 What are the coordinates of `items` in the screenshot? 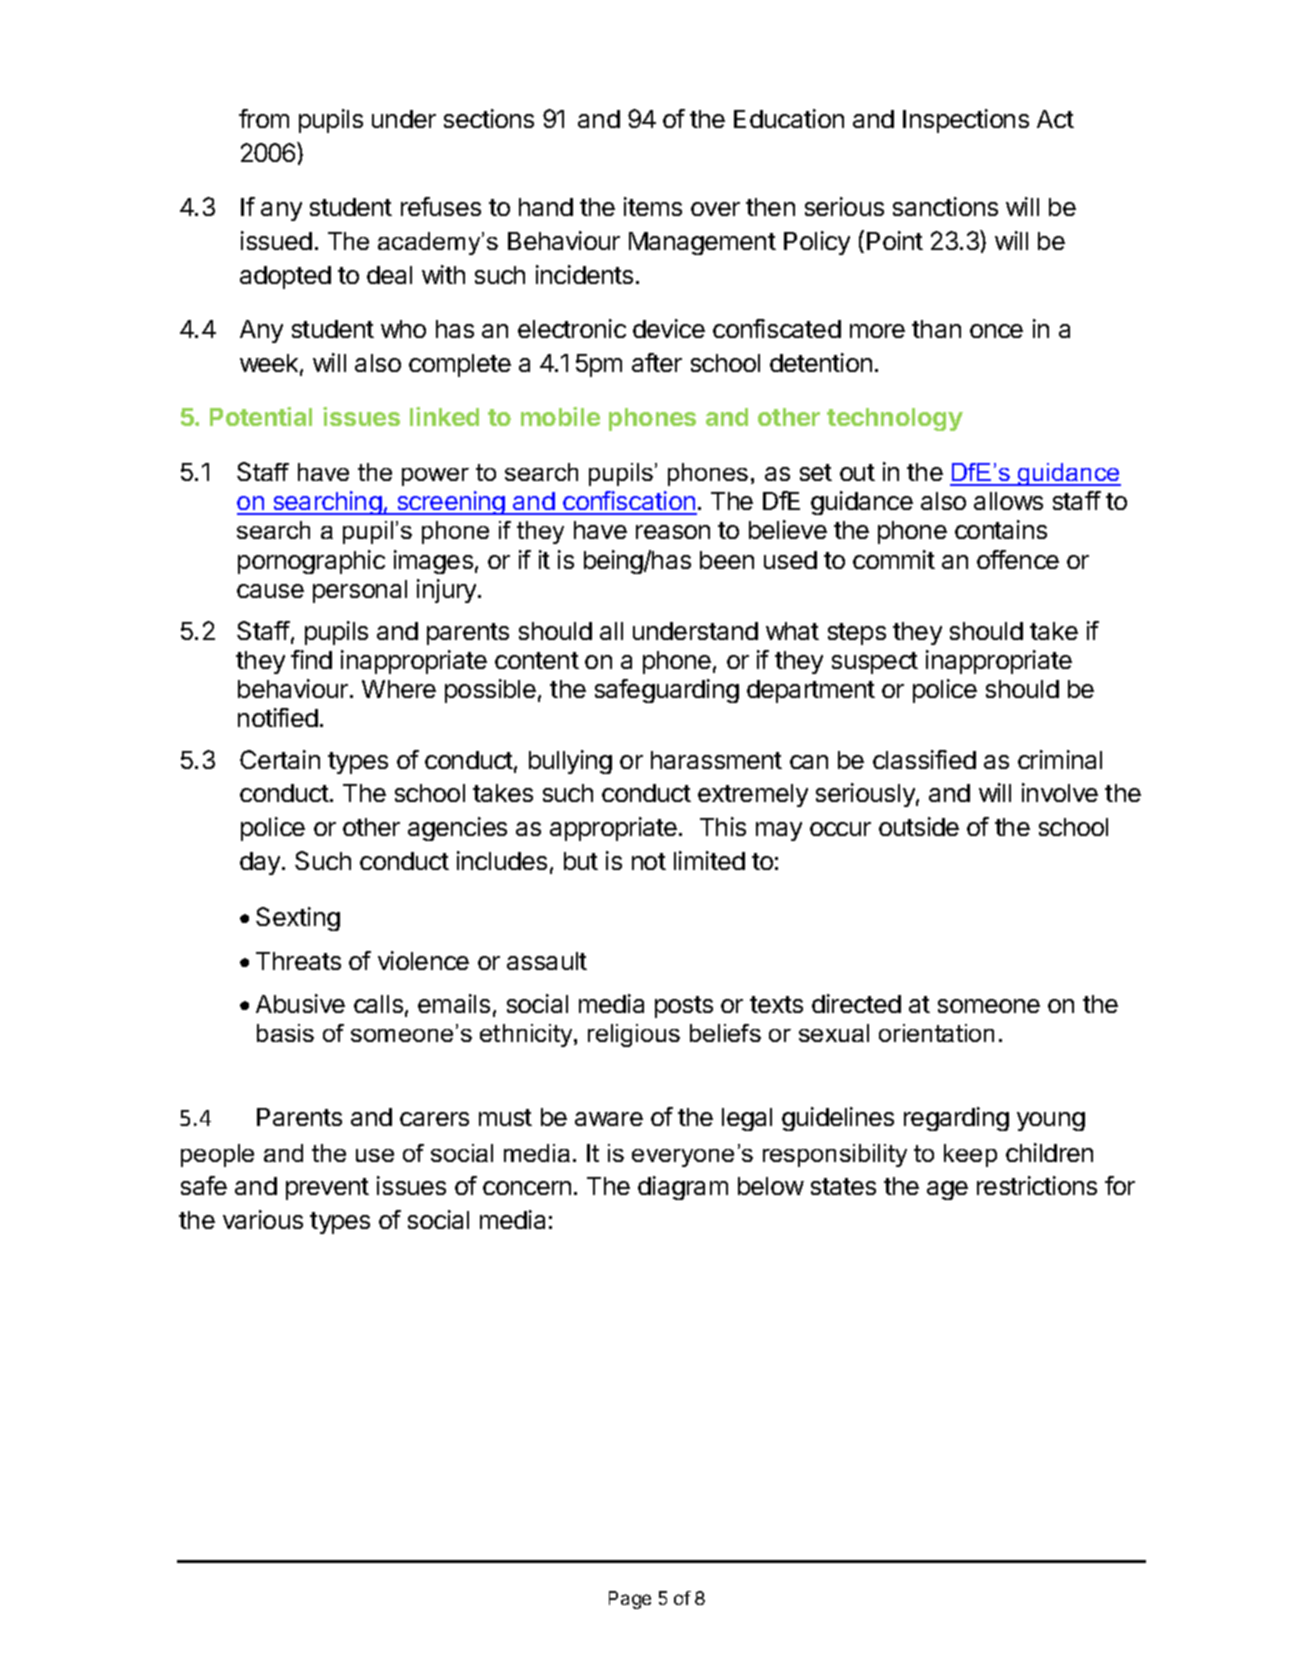 It's located at (653, 206).
